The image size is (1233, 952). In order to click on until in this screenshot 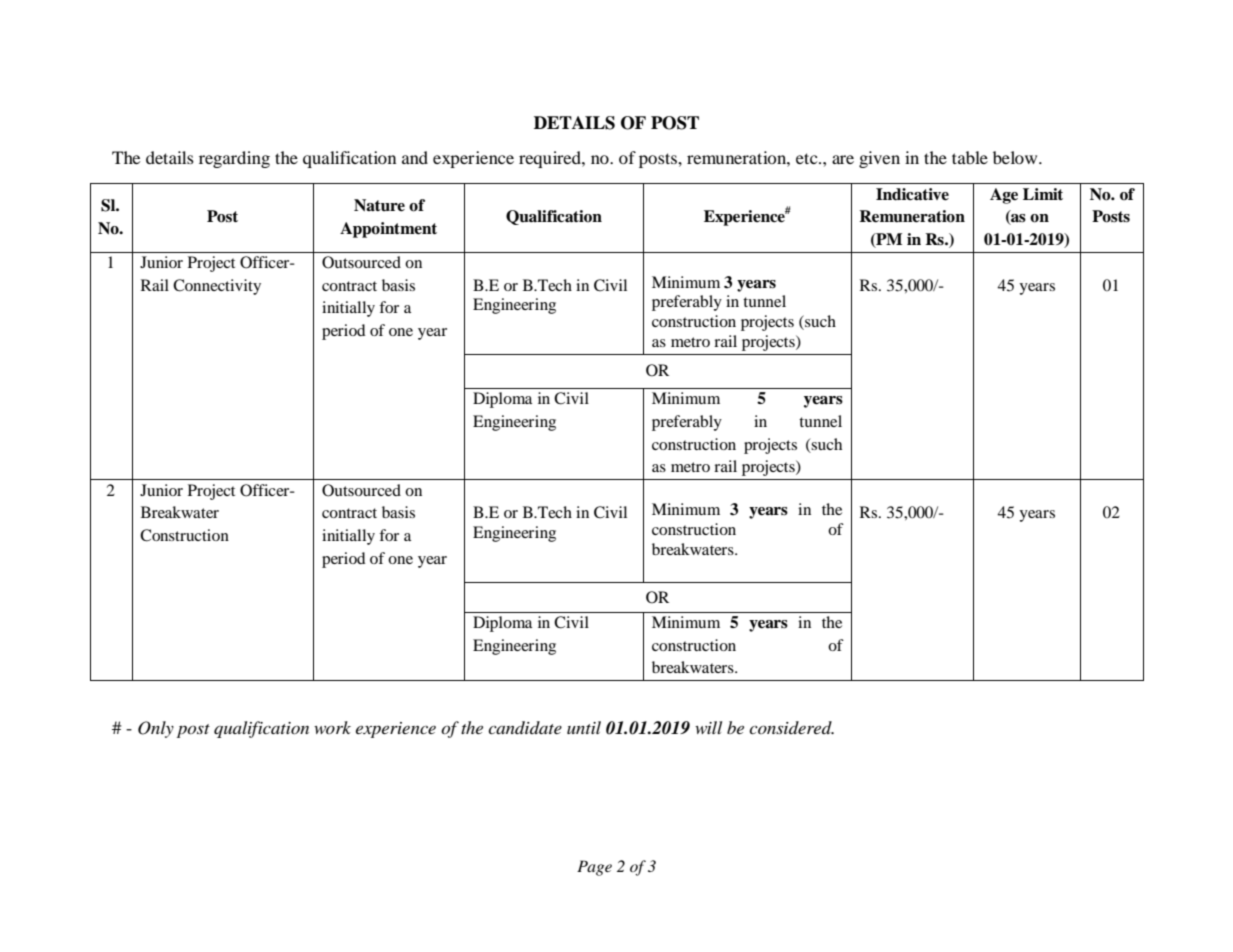, I will do `click(584, 727)`.
